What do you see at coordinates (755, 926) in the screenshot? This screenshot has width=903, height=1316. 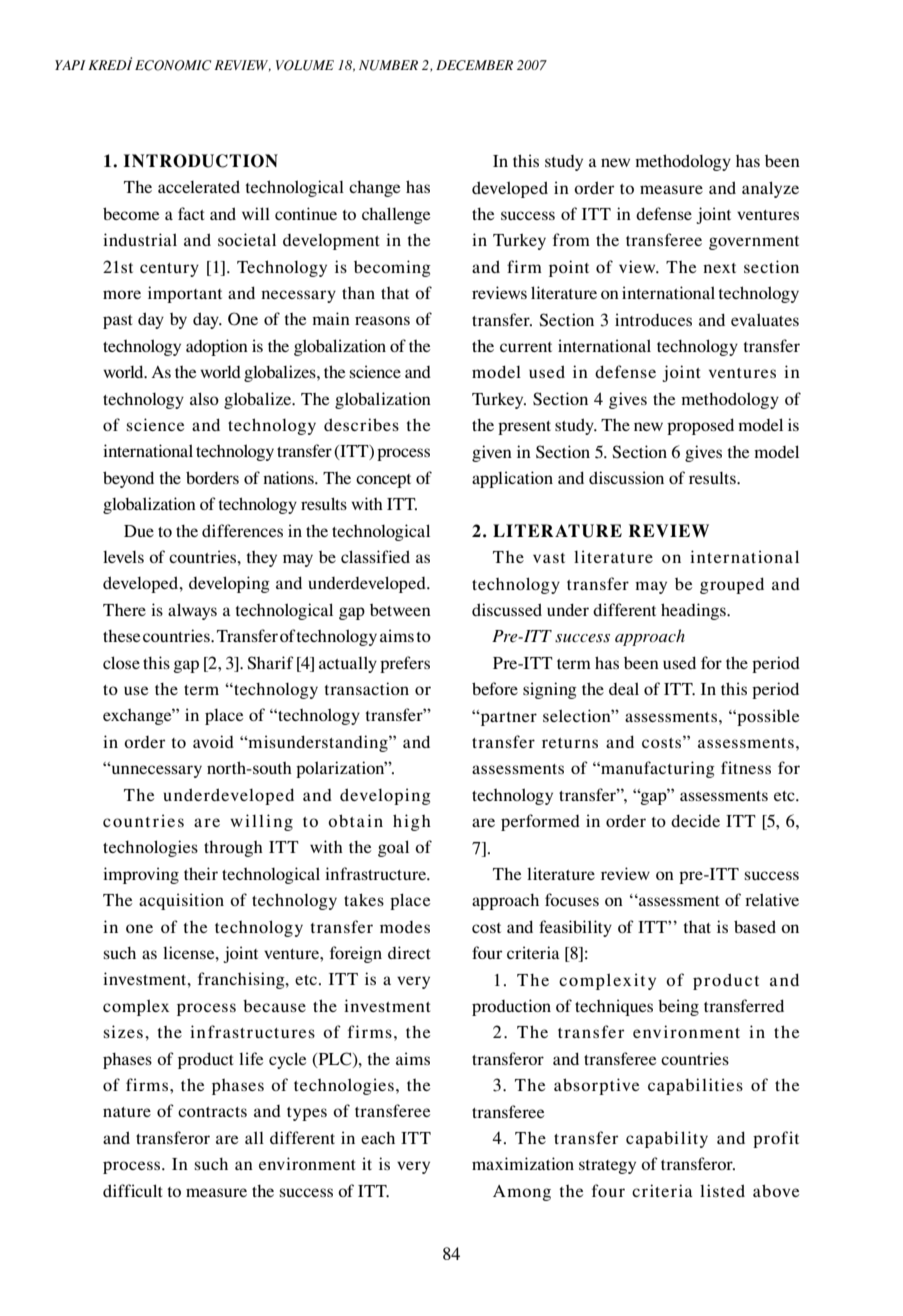 I see `based` at bounding box center [755, 926].
